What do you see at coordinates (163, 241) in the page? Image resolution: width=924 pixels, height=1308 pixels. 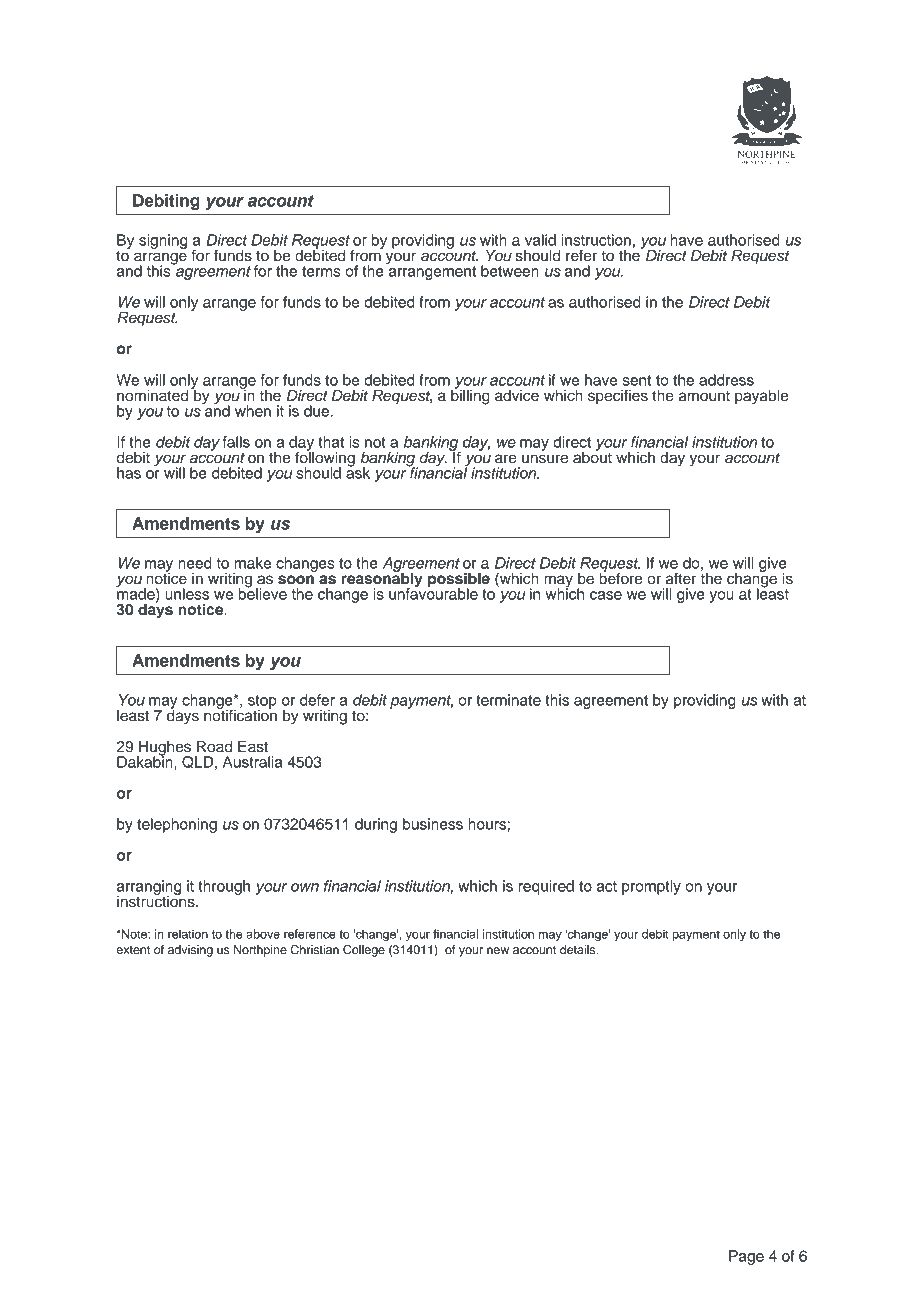 I see `signing` at bounding box center [163, 241].
